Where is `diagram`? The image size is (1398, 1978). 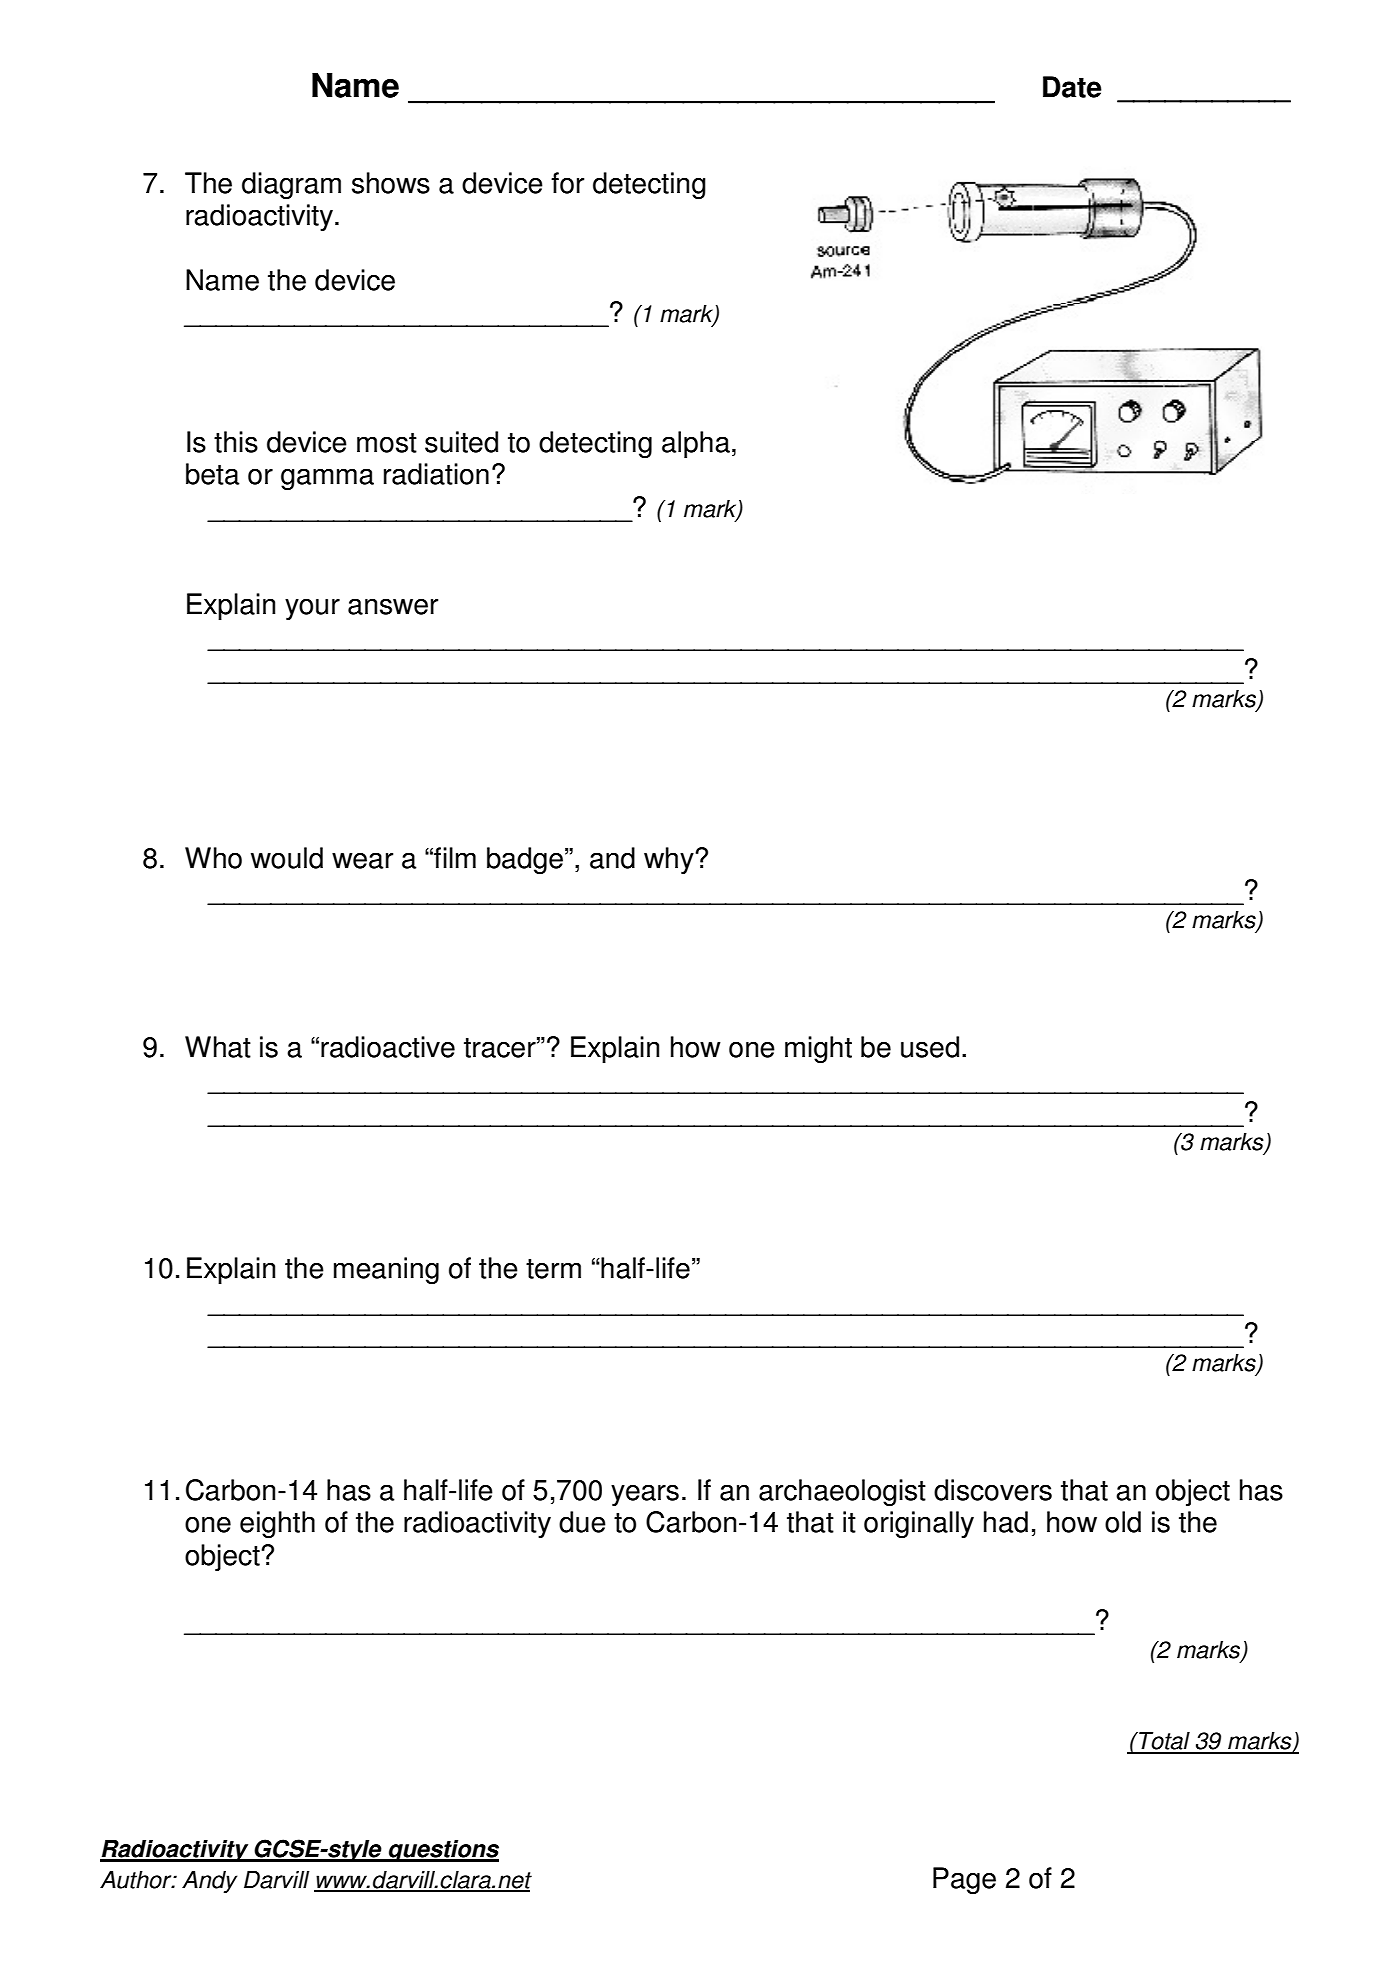
diagram is located at coordinates (291, 185).
